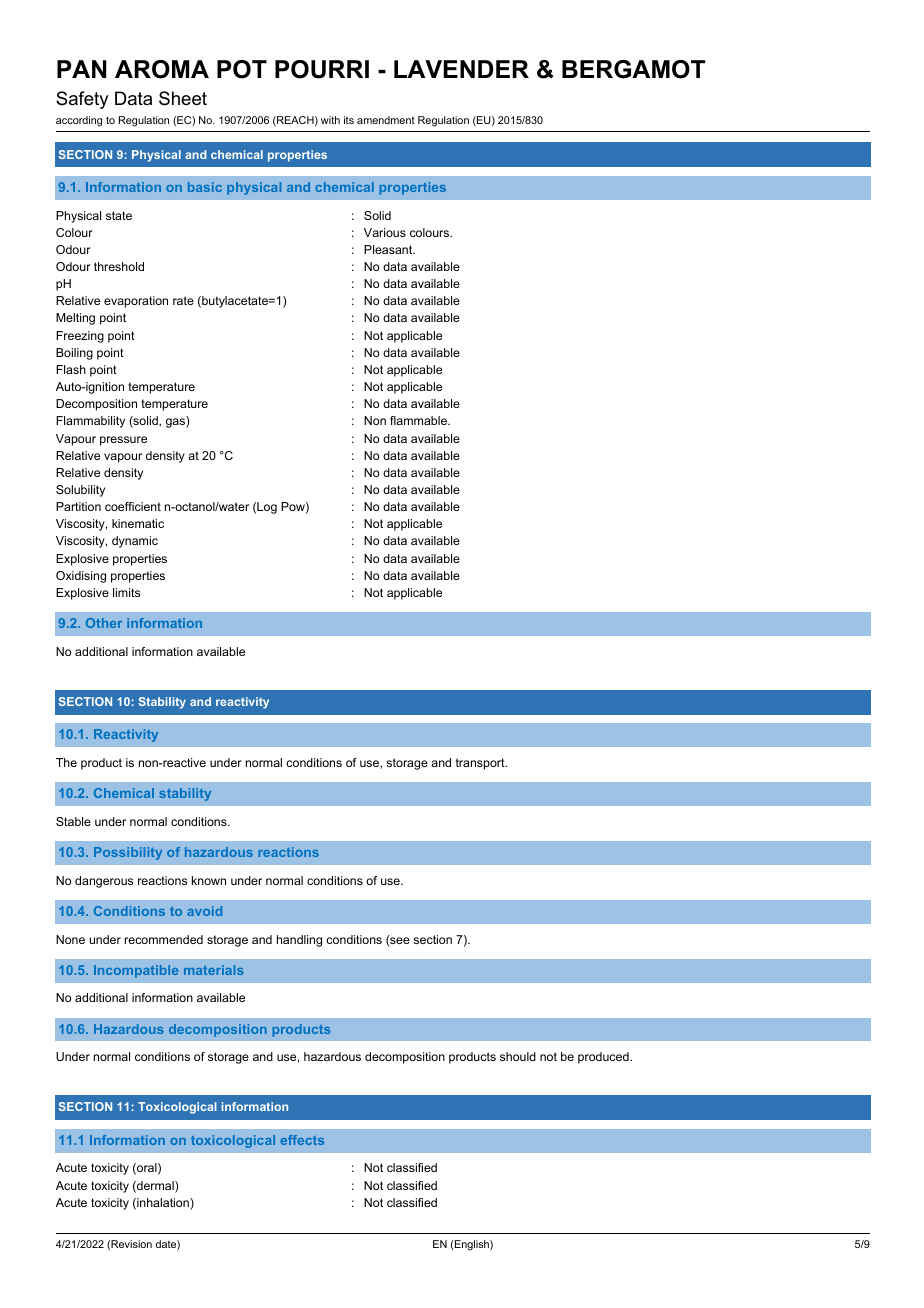 The image size is (924, 1308). I want to click on produced, so click(604, 1058).
